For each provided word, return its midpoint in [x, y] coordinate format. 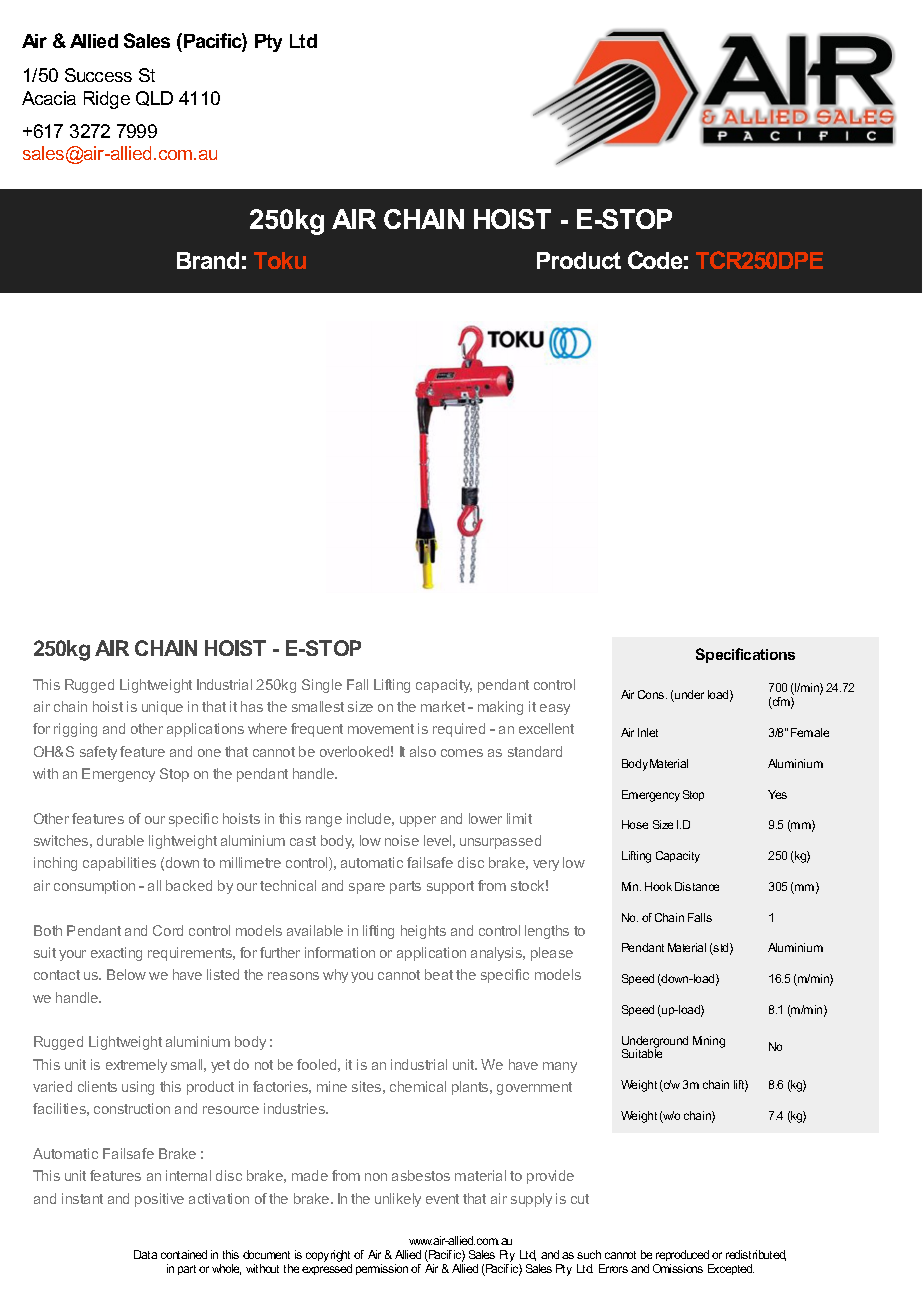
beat [439, 974]
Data [145, 1254]
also [423, 751]
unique [162, 708]
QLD [154, 98]
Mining [709, 1042]
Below [126, 974]
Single [322, 686]
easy [555, 709]
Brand [208, 260]
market [443, 706]
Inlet [648, 732]
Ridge [107, 100]
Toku [280, 260]
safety [98, 753]
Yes [777, 794]
